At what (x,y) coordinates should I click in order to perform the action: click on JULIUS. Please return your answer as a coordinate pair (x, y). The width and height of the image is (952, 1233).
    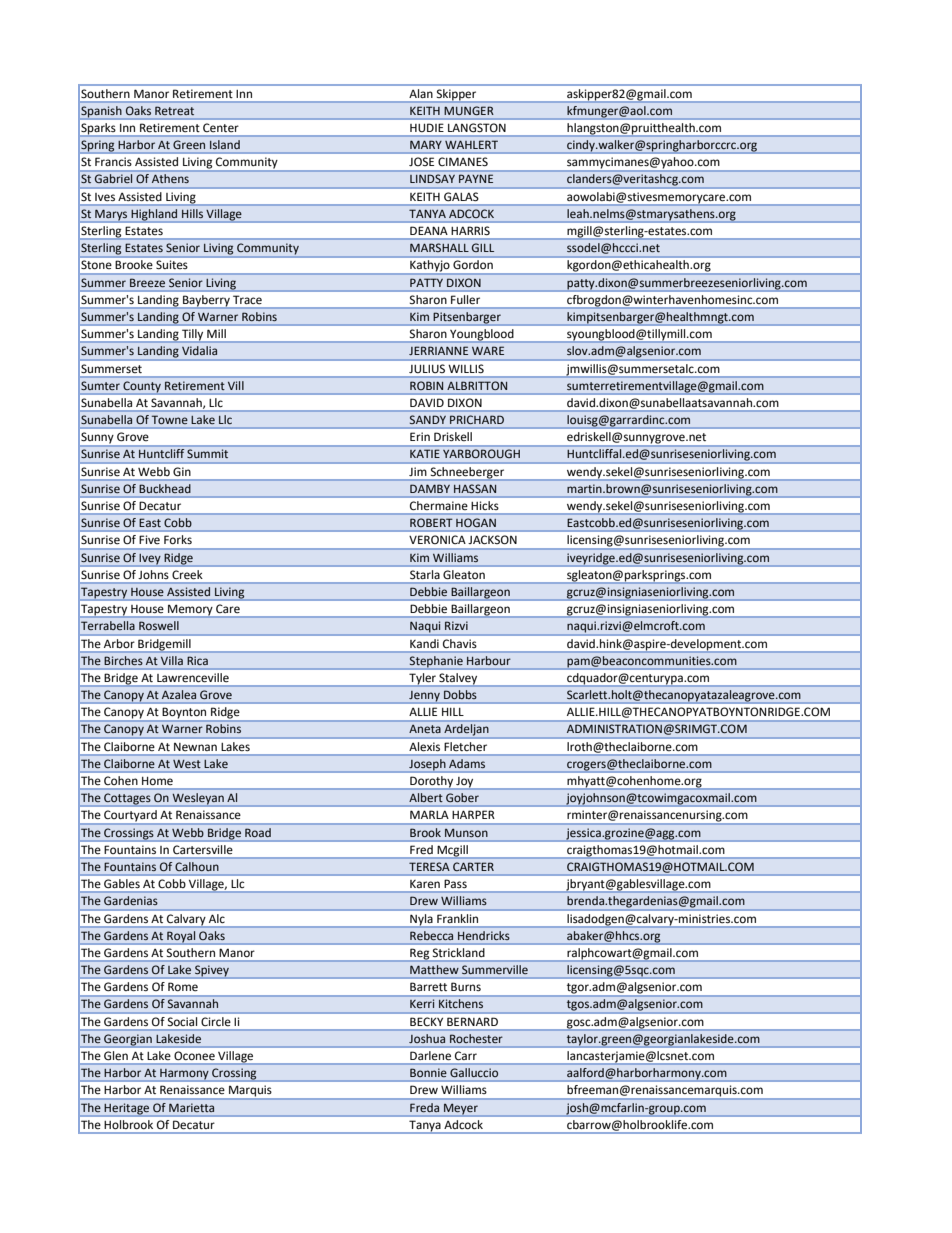
    Looking at the image, I should click on (427, 368).
